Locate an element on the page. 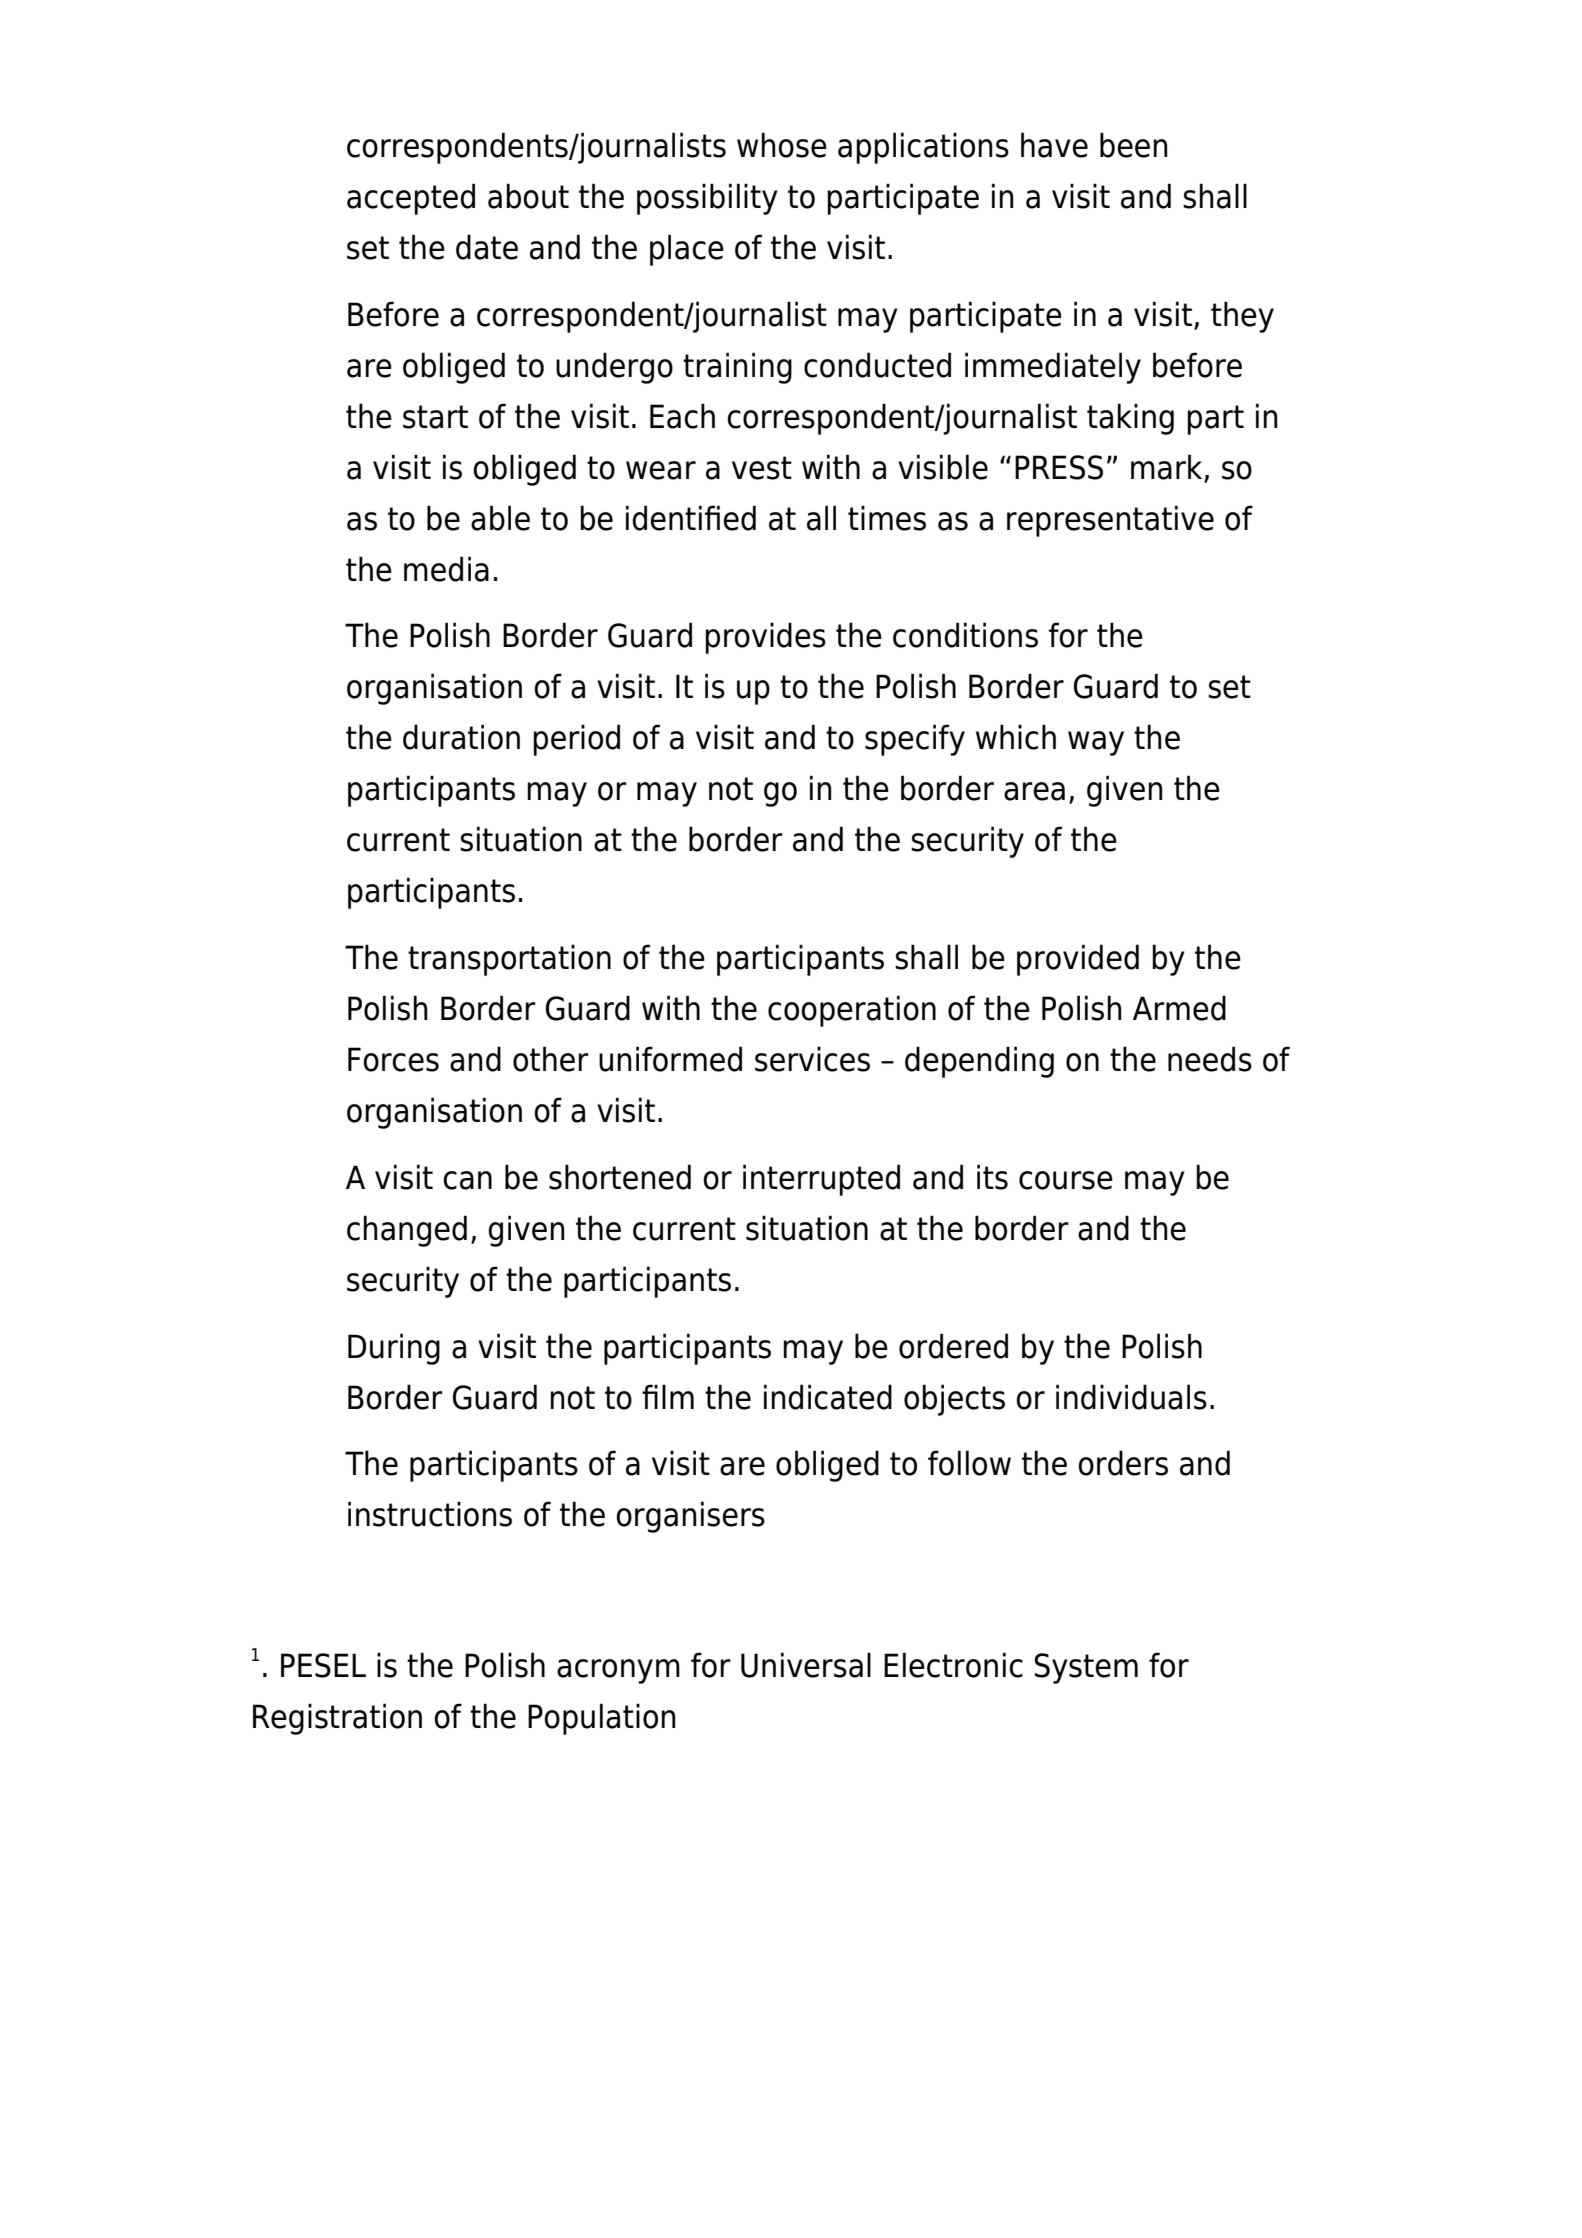 The image size is (1582, 2238). Registration is located at coordinates (337, 1719).
